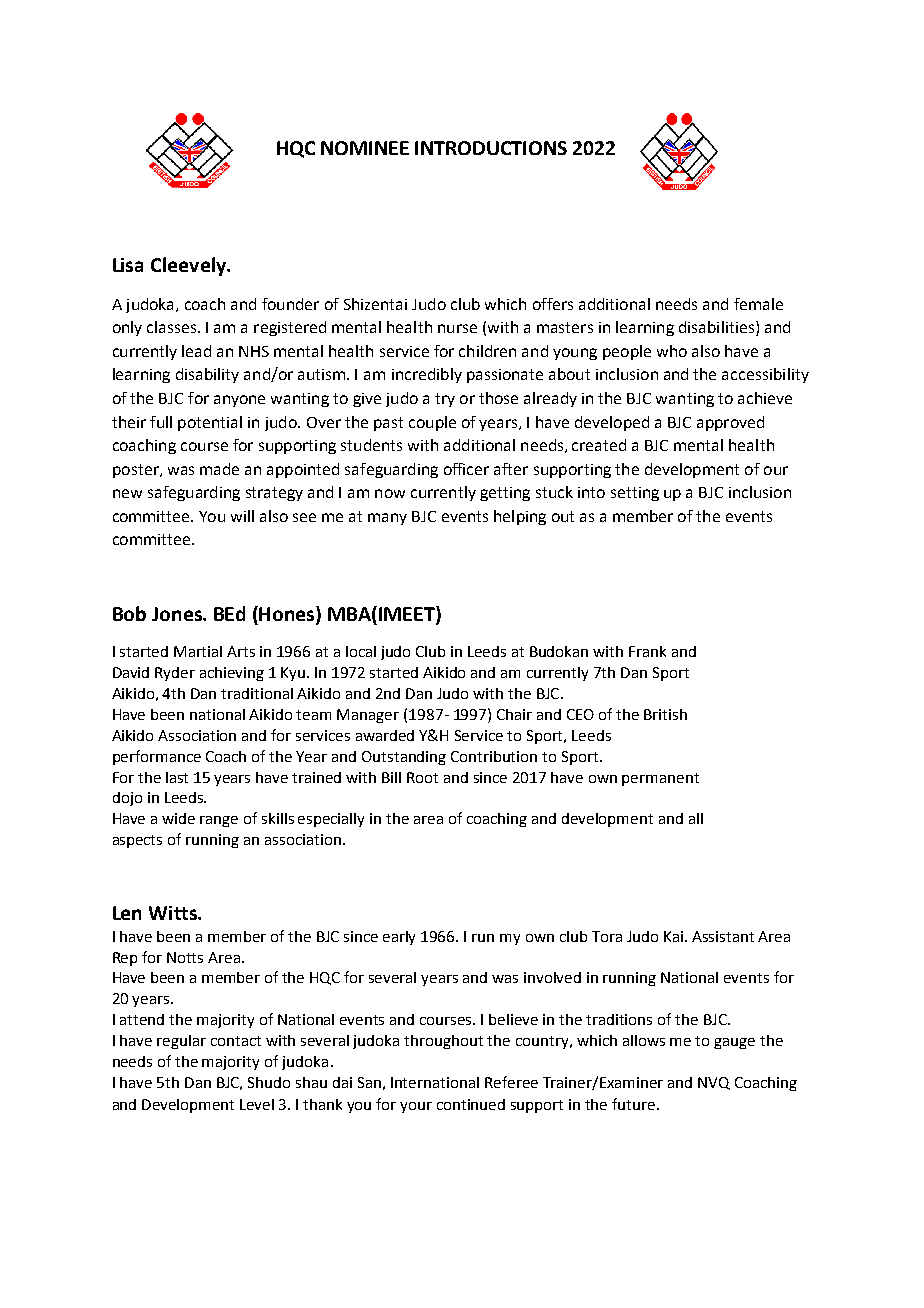 This page has height=1308, width=924. Describe the element at coordinates (219, 821) in the page. I see `range` at that location.
